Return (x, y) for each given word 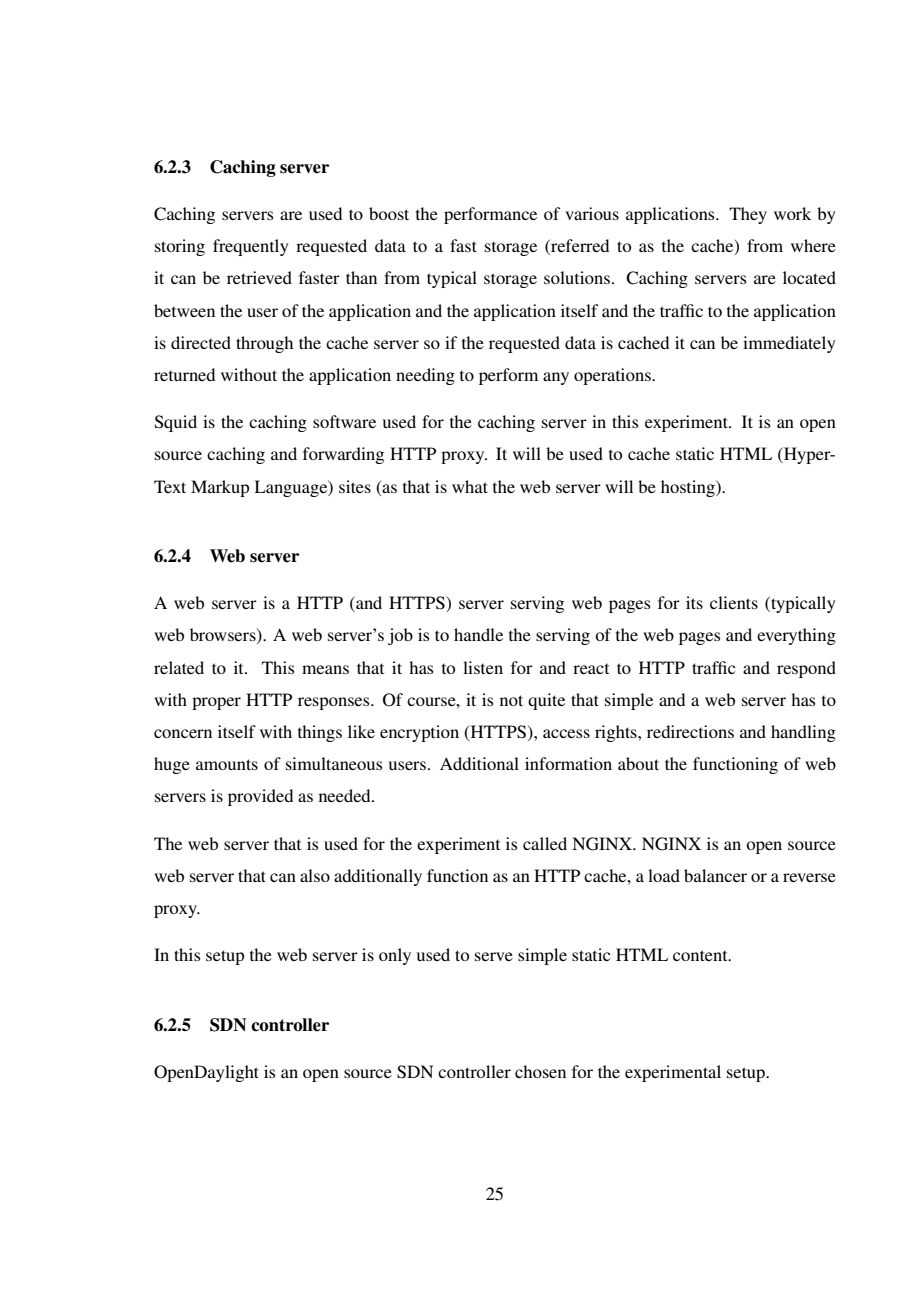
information (568, 763)
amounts (227, 764)
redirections (690, 731)
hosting (689, 488)
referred (579, 247)
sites (355, 486)
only (395, 956)
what (470, 486)
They (748, 215)
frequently (250, 247)
